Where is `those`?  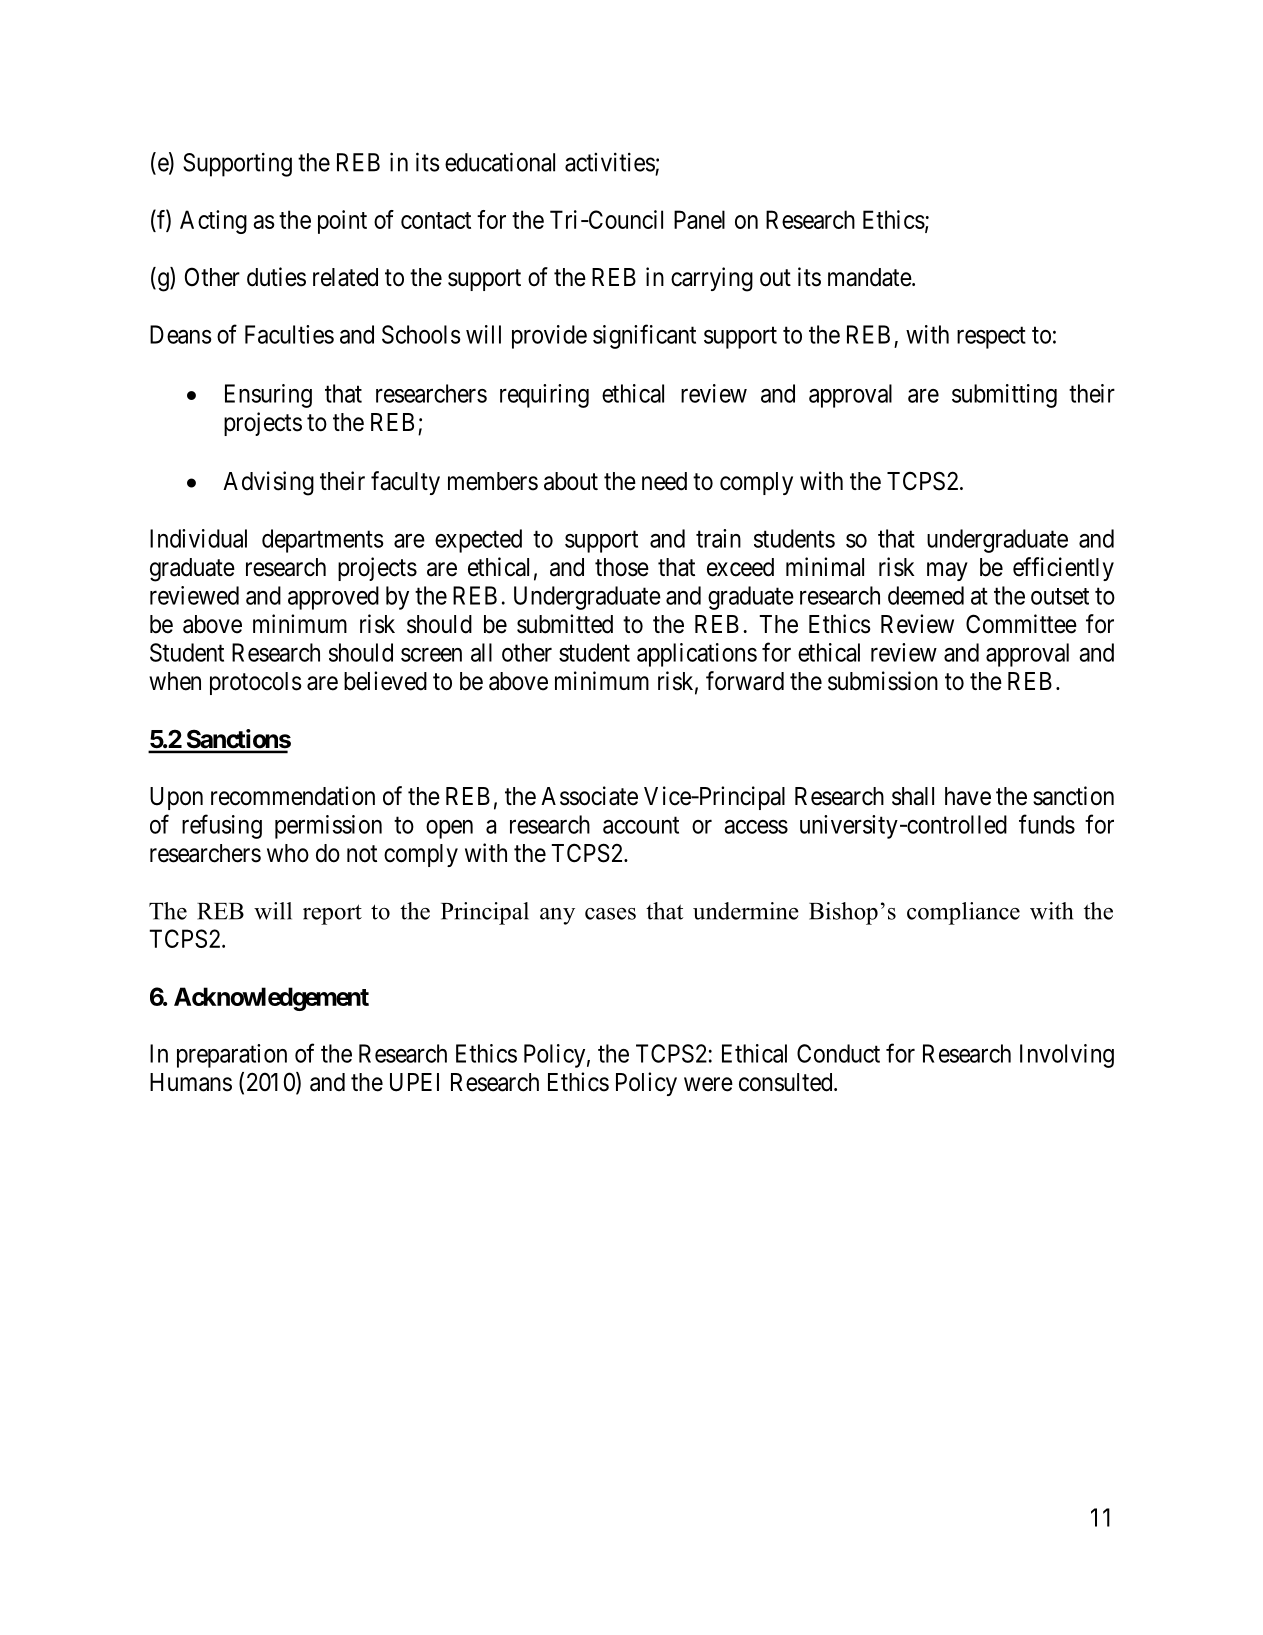 those is located at coordinates (622, 567).
